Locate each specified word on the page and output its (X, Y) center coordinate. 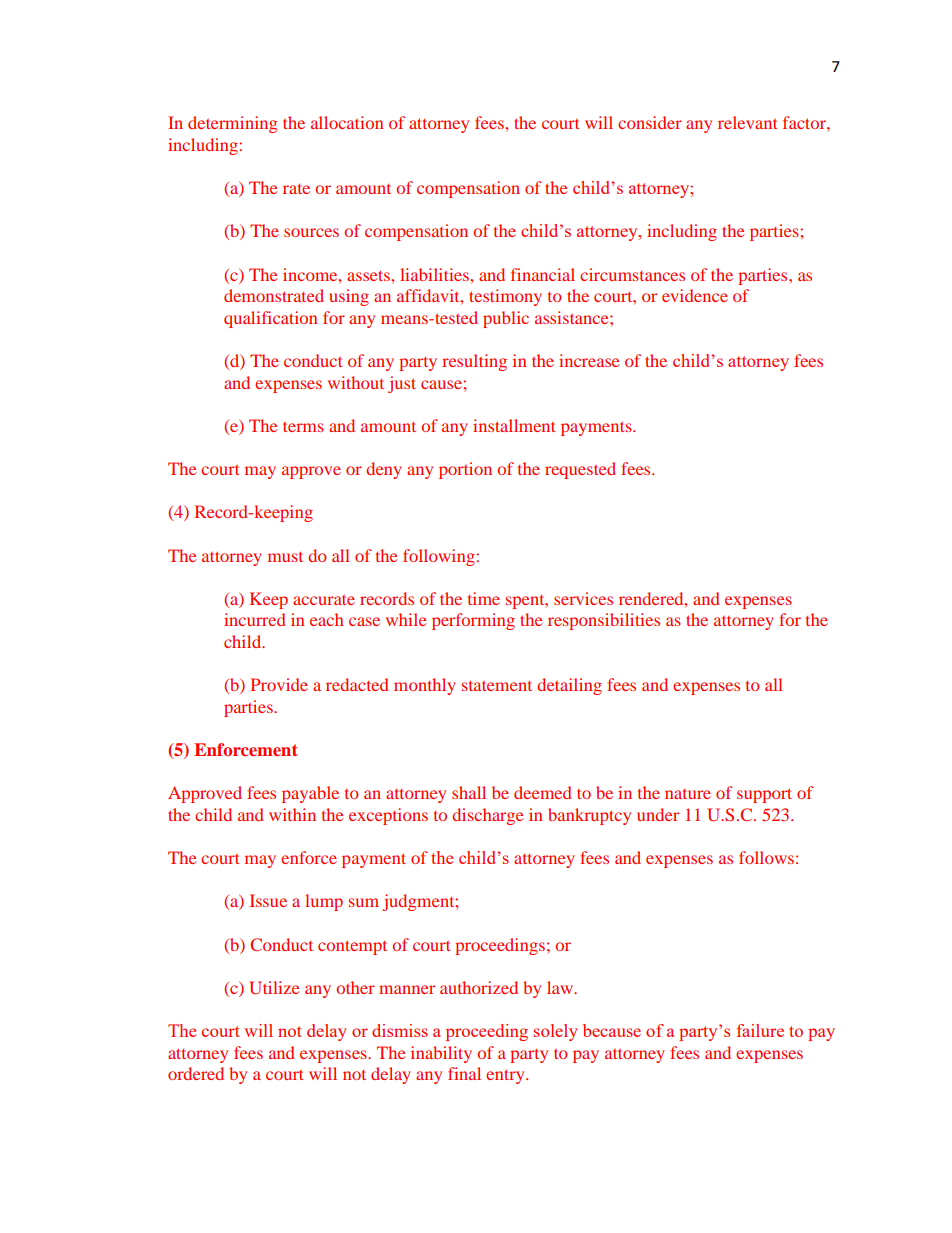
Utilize (274, 988)
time (484, 598)
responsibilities (604, 621)
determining (232, 124)
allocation (347, 122)
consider (650, 122)
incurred (254, 619)
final (464, 1073)
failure (760, 1030)
